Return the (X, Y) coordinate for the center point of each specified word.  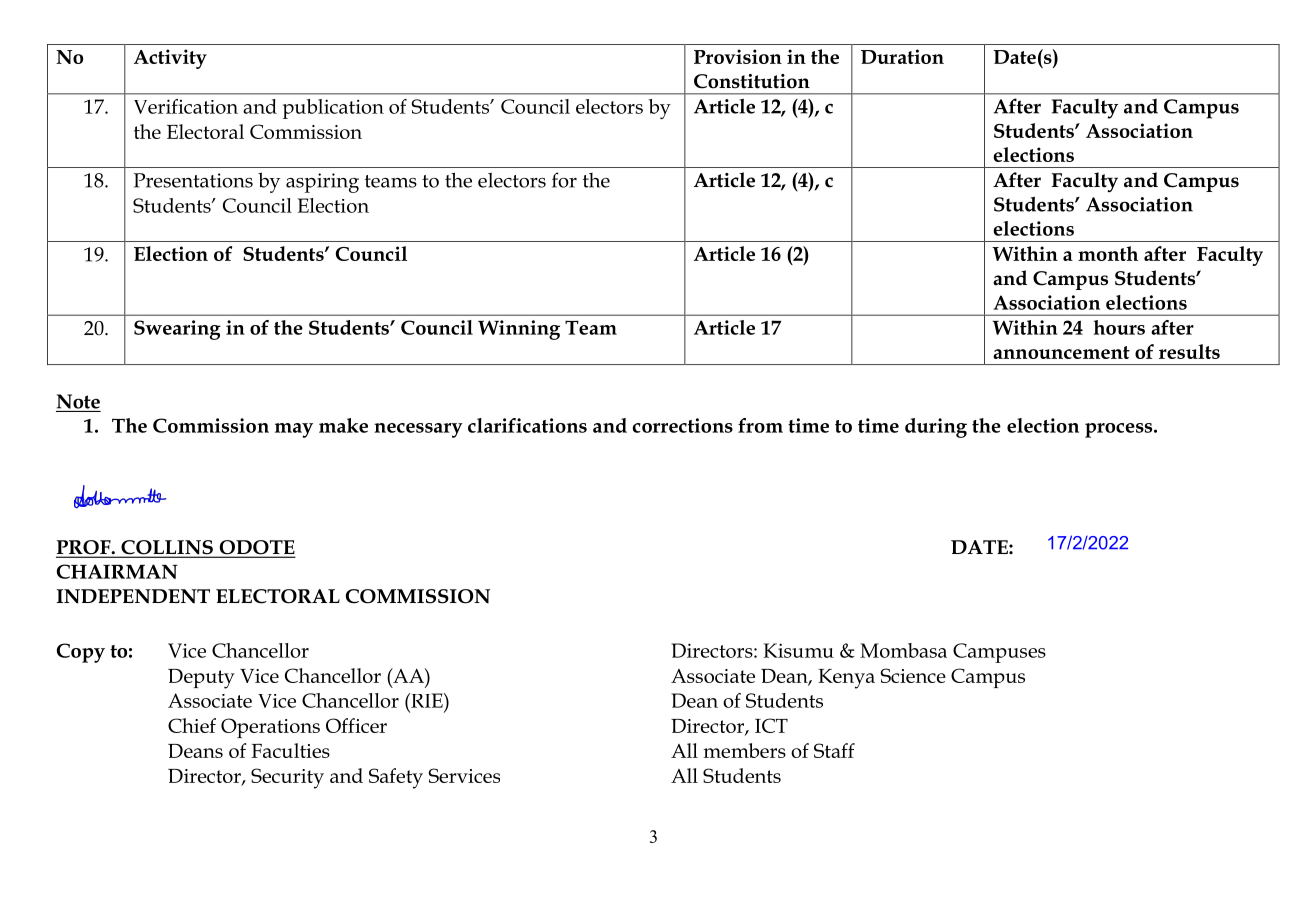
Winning (519, 330)
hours (1119, 327)
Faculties (290, 750)
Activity (170, 59)
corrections (682, 425)
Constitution (752, 81)
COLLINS (167, 548)
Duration (902, 56)
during (936, 428)
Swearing (177, 330)
